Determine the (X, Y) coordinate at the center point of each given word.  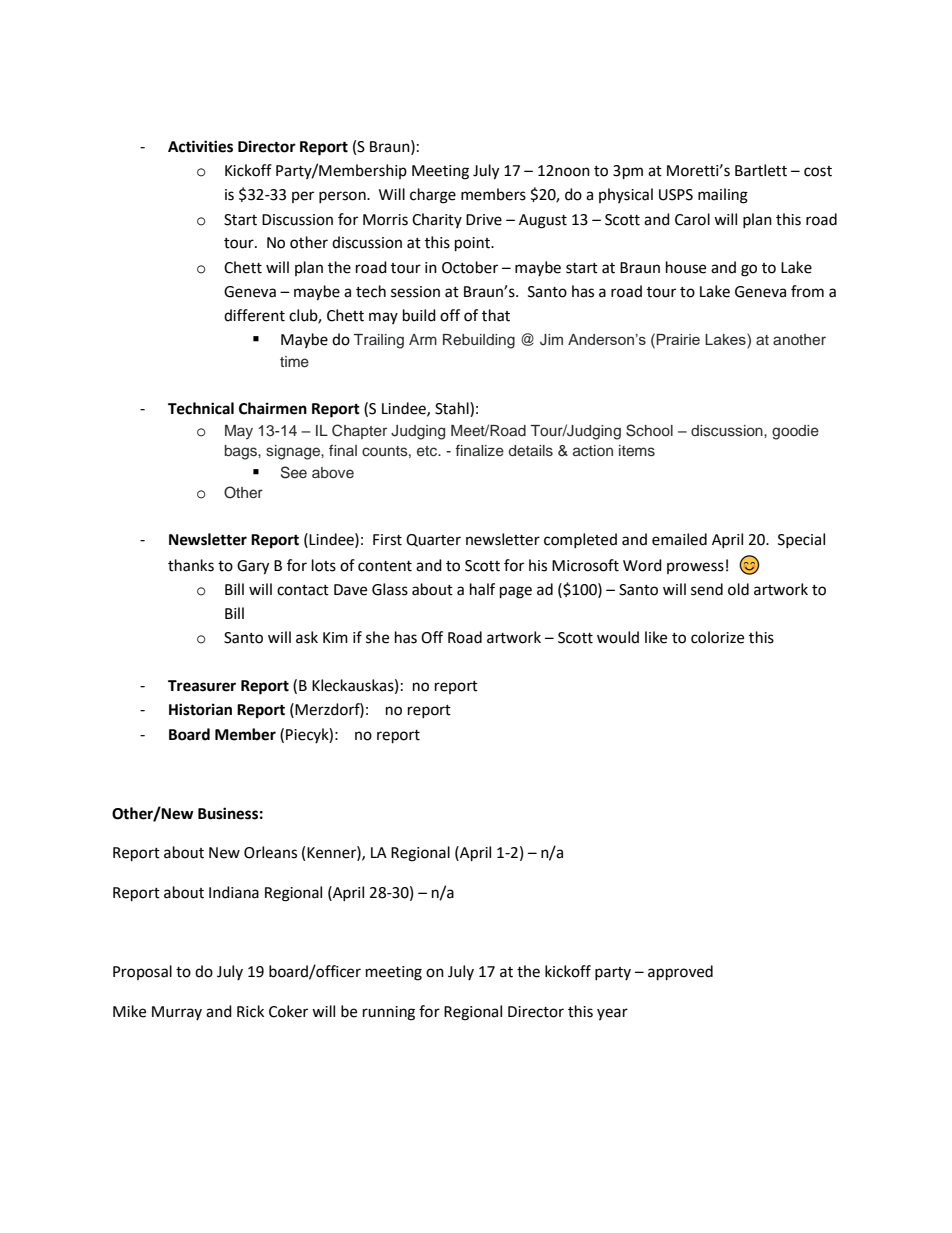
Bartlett (761, 170)
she (377, 637)
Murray (177, 1013)
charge (433, 196)
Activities (200, 146)
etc (428, 451)
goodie (795, 432)
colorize (717, 637)
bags (242, 452)
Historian (200, 709)
